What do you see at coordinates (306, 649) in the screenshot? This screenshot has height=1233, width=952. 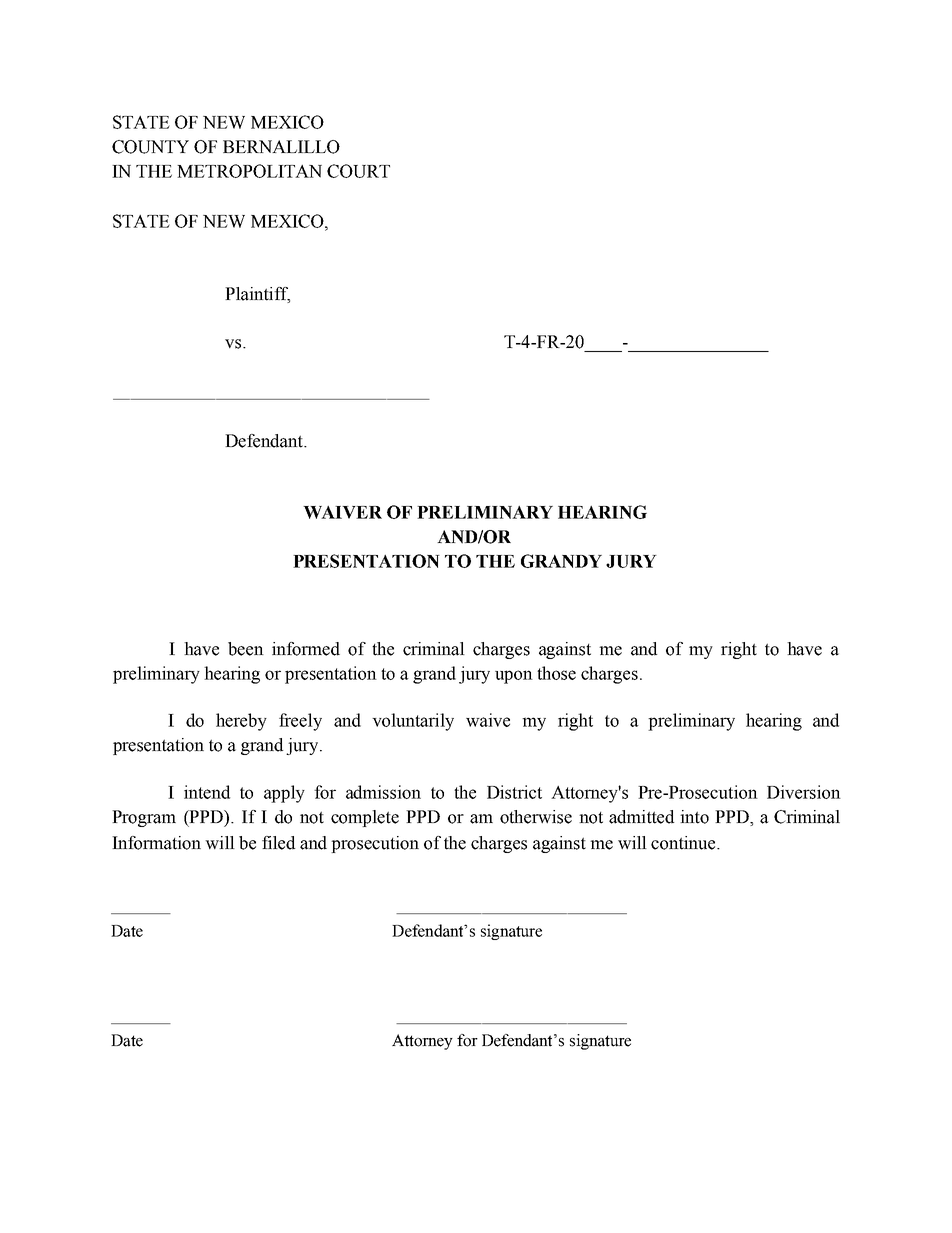 I see `informed` at bounding box center [306, 649].
